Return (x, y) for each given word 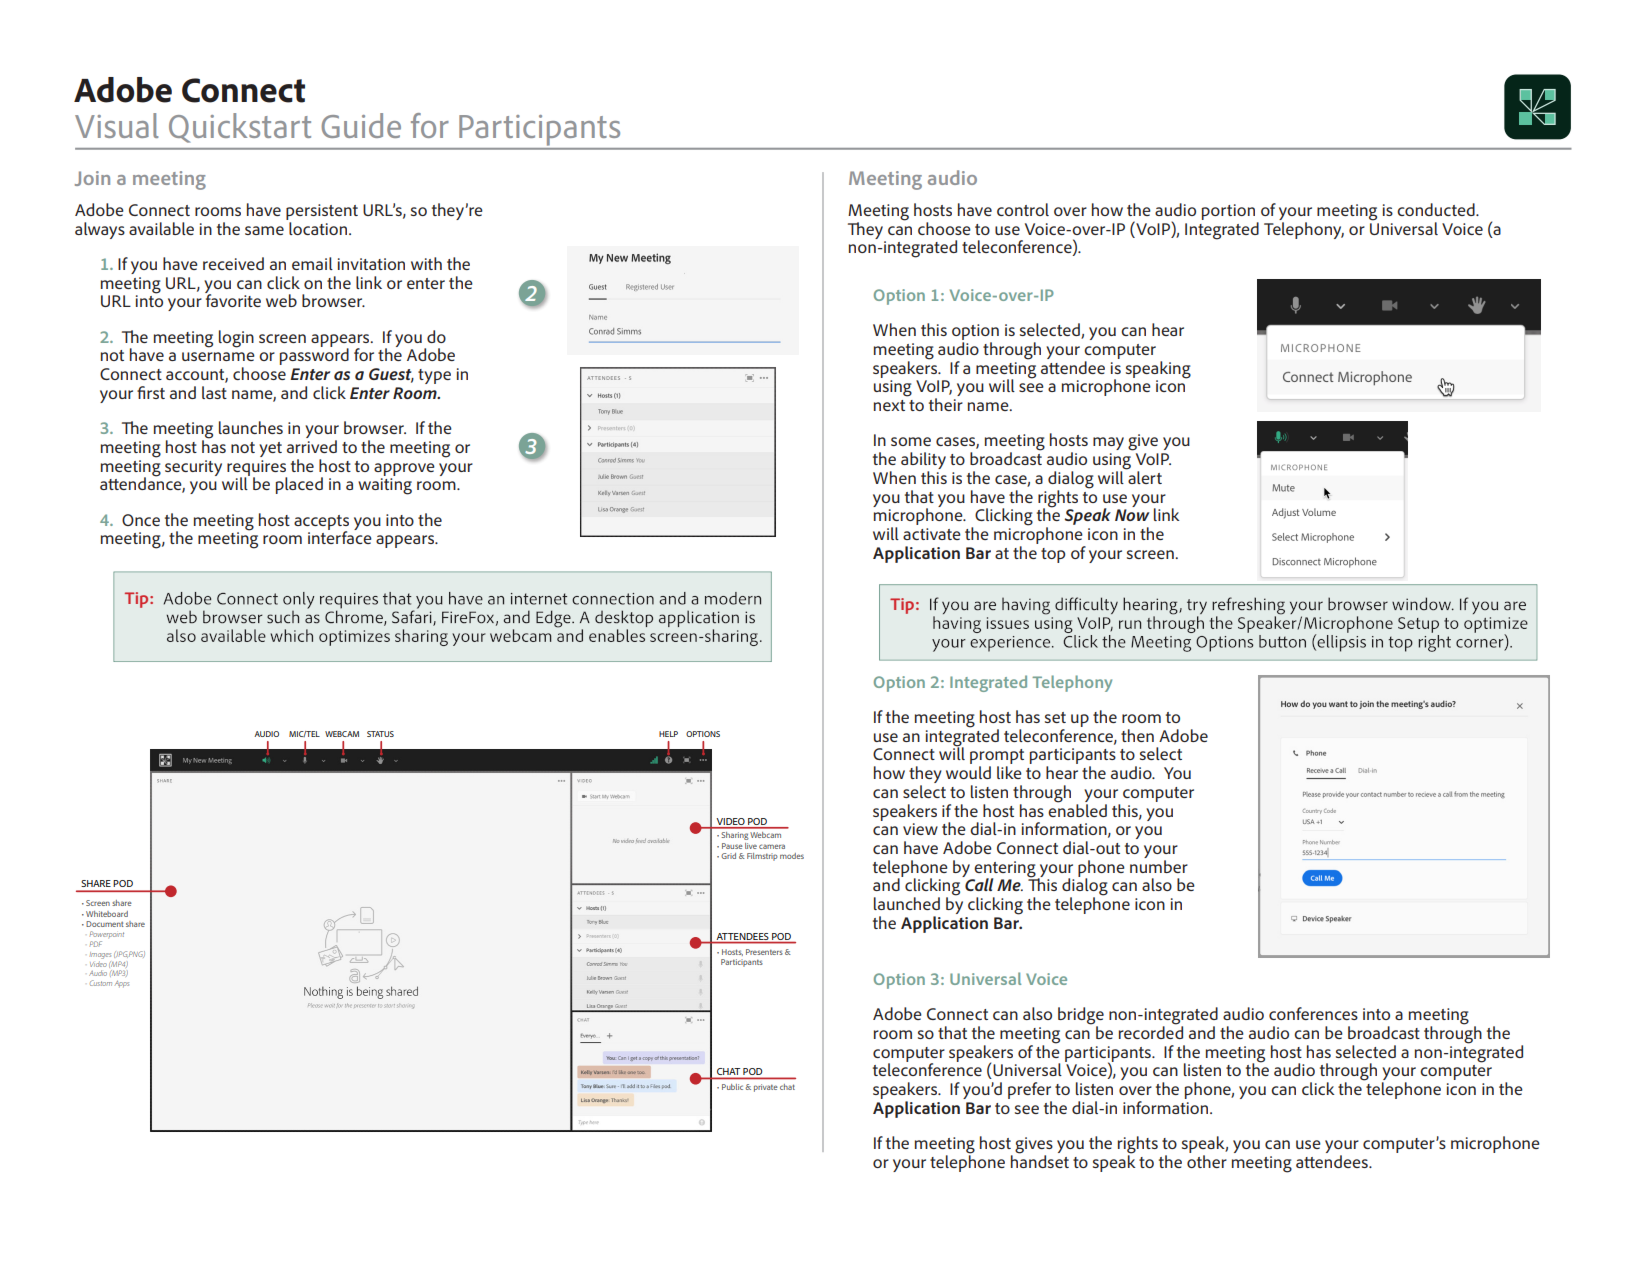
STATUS (380, 734)
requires (257, 469)
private (766, 1088)
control (1023, 209)
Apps (122, 984)
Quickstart (240, 128)
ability (923, 462)
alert (1144, 476)
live (751, 846)
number (1159, 866)
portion (1228, 212)
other (1207, 1161)
